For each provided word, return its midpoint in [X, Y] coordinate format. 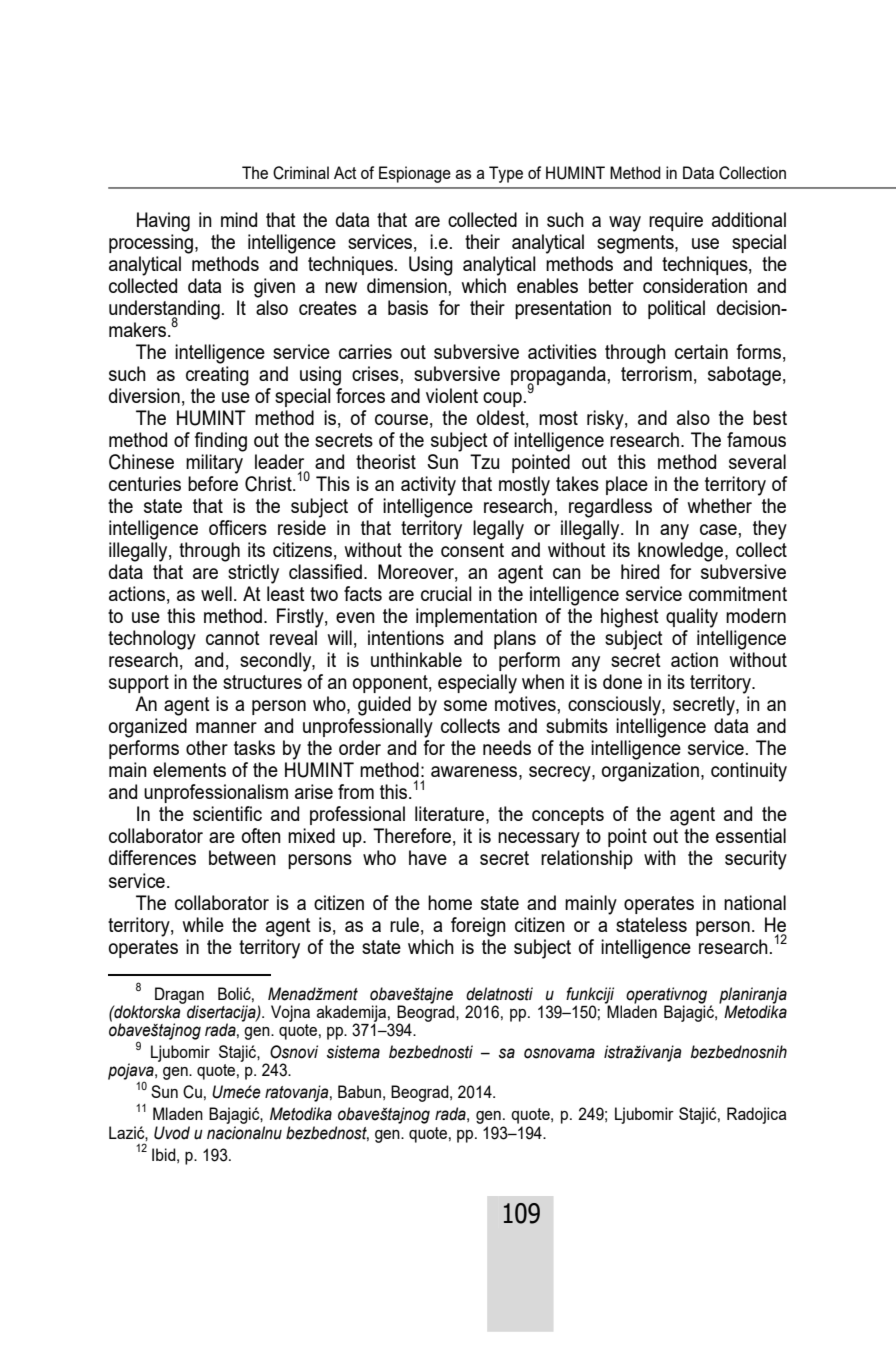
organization [650, 772]
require [676, 221]
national [755, 902]
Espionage [415, 174]
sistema [353, 1052]
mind [239, 219]
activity [428, 486]
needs [507, 747]
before [213, 483]
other [207, 747]
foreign [478, 927]
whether [719, 505]
